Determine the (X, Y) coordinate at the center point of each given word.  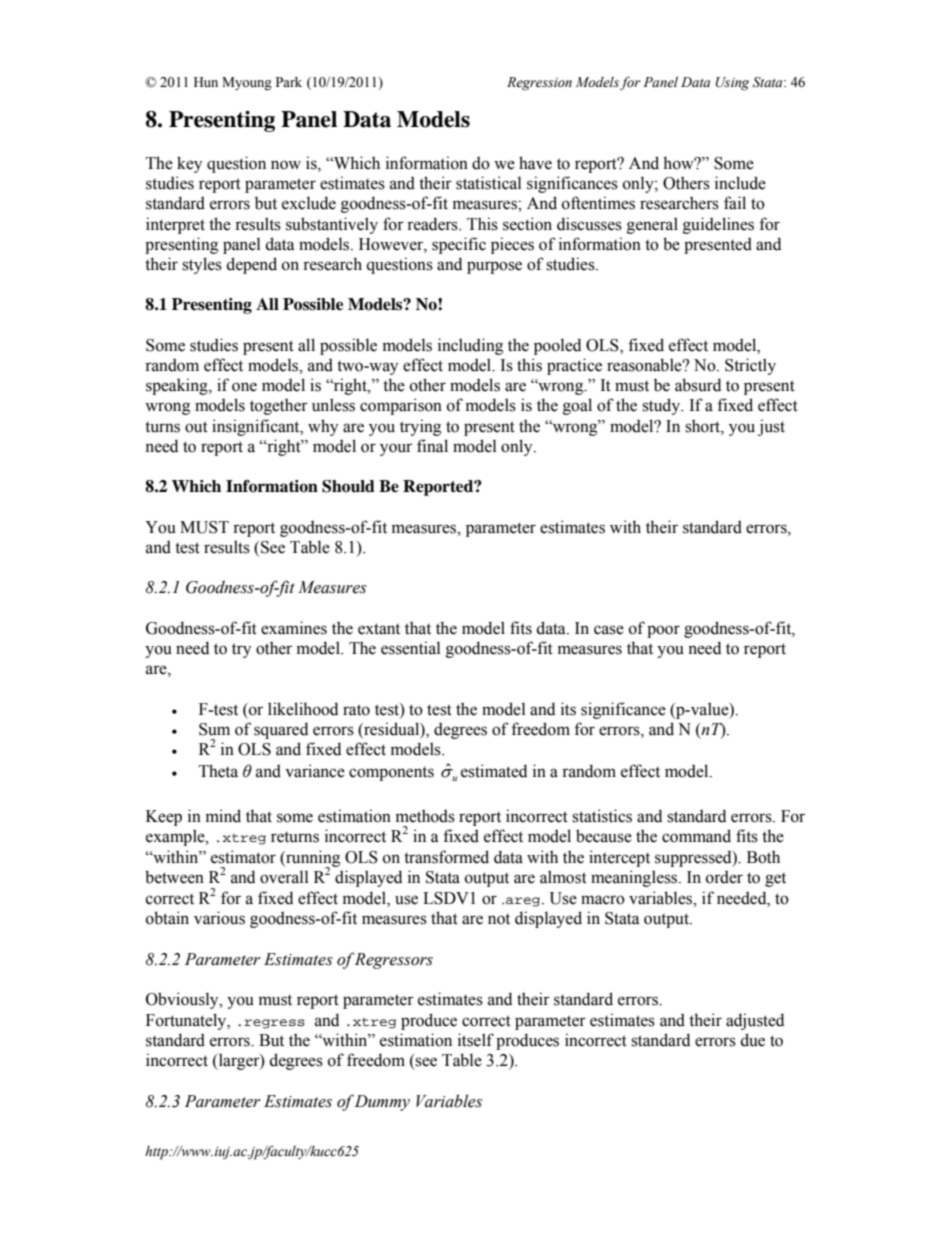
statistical (488, 183)
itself (476, 1040)
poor (663, 631)
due (752, 1040)
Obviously (183, 1000)
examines (294, 628)
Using (732, 84)
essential (410, 648)
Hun (206, 82)
